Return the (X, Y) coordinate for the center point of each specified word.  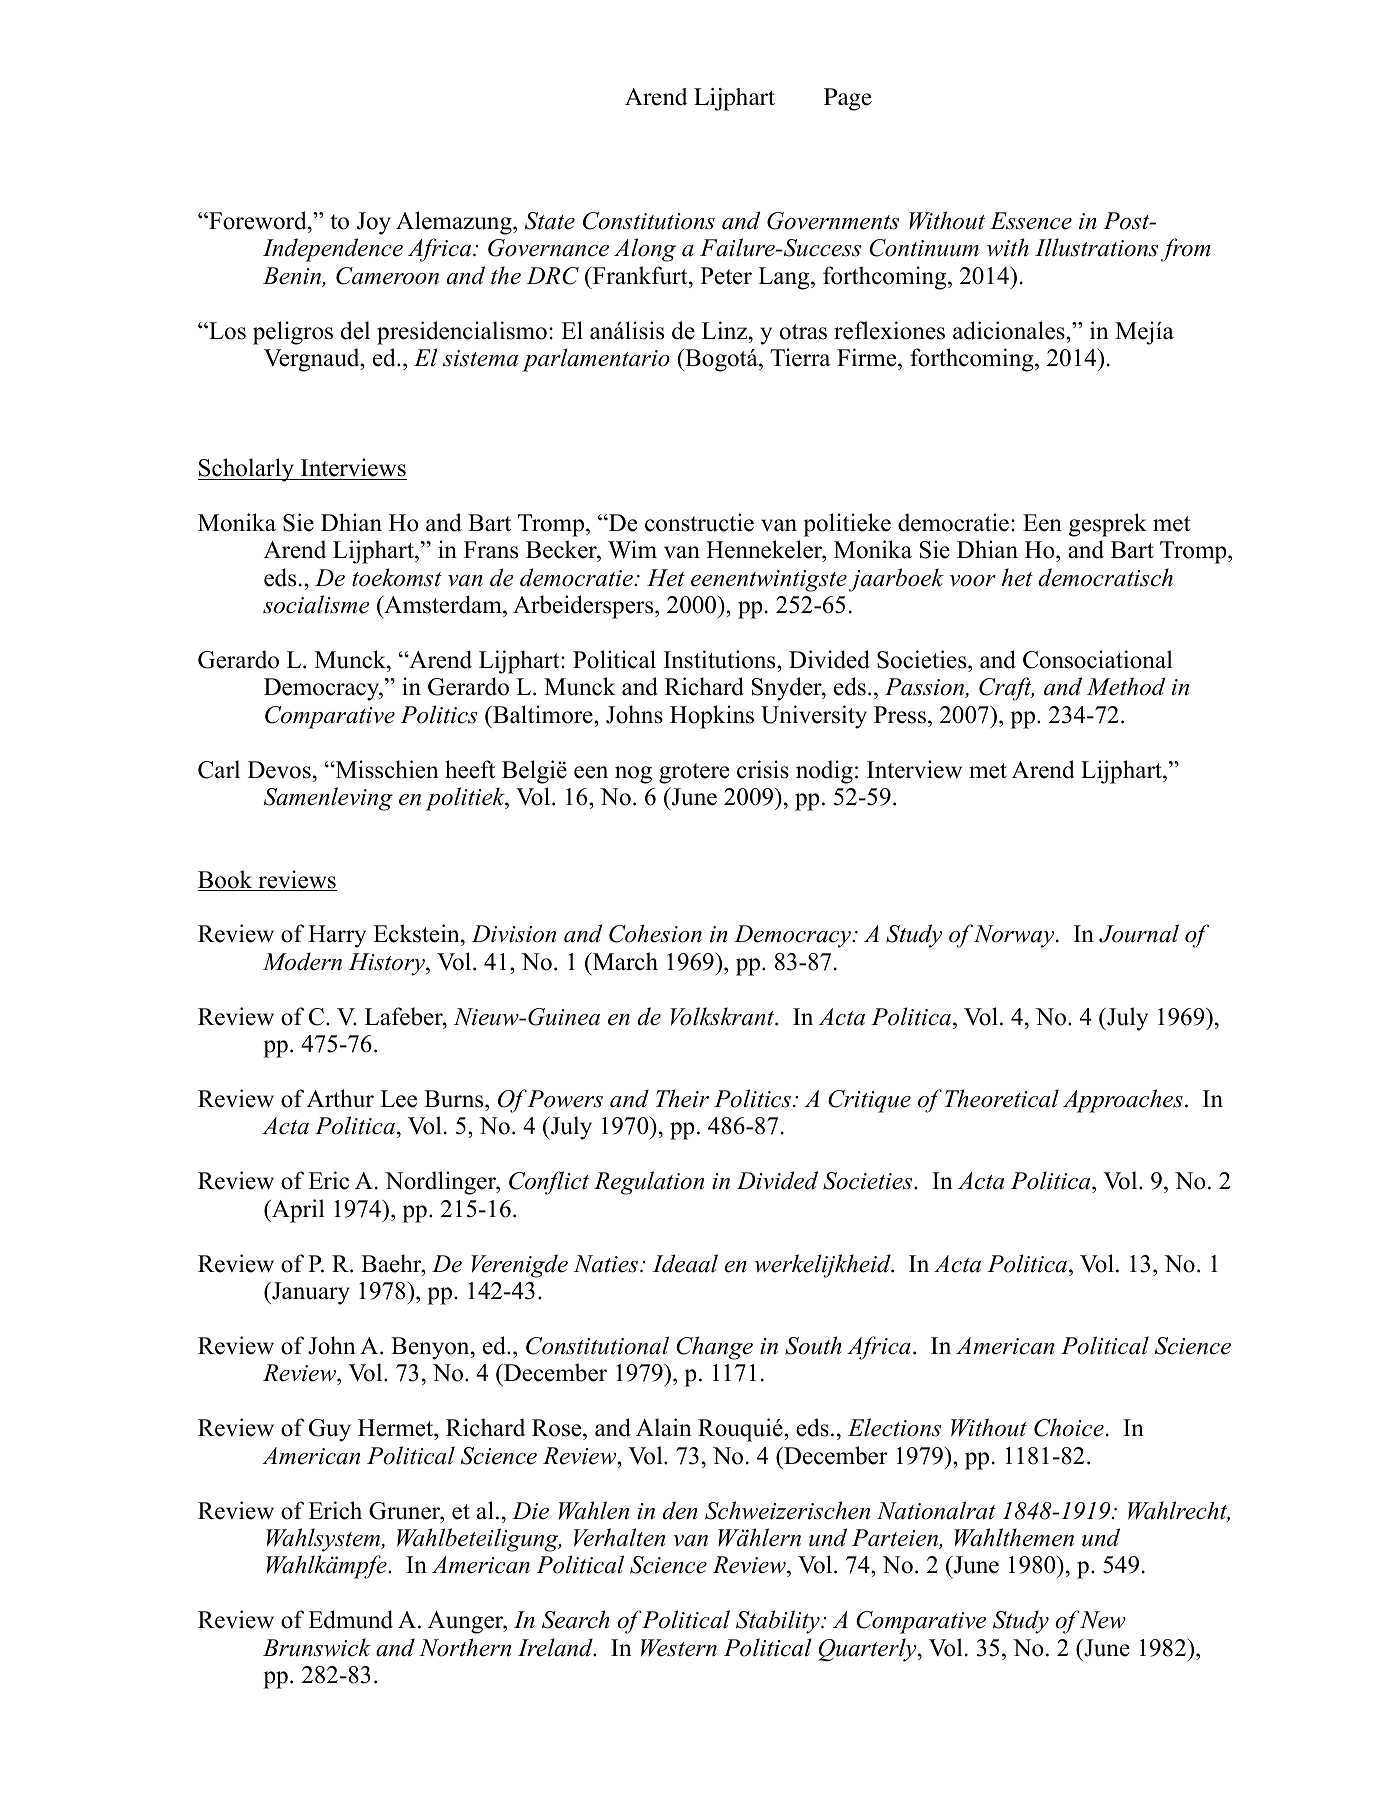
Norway (1015, 936)
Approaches (1123, 1101)
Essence (1031, 221)
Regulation (649, 1183)
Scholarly (247, 470)
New (1102, 1620)
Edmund (350, 1619)
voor (973, 581)
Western (679, 1648)
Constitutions (649, 221)
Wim (632, 549)
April (297, 1211)
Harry (337, 936)
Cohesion (655, 933)
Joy (374, 223)
